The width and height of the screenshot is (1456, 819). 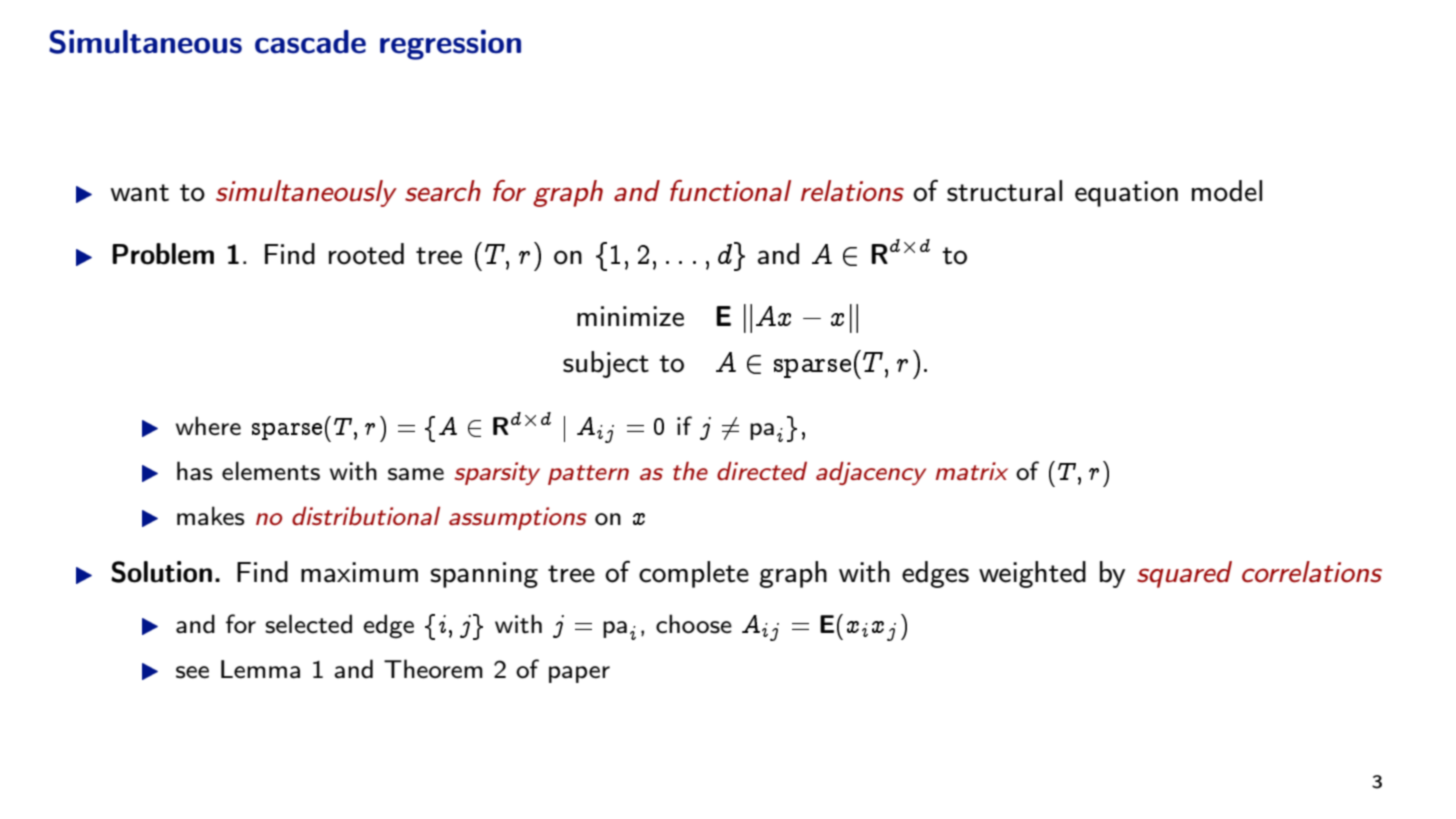 I want to click on regression, so click(x=450, y=45).
